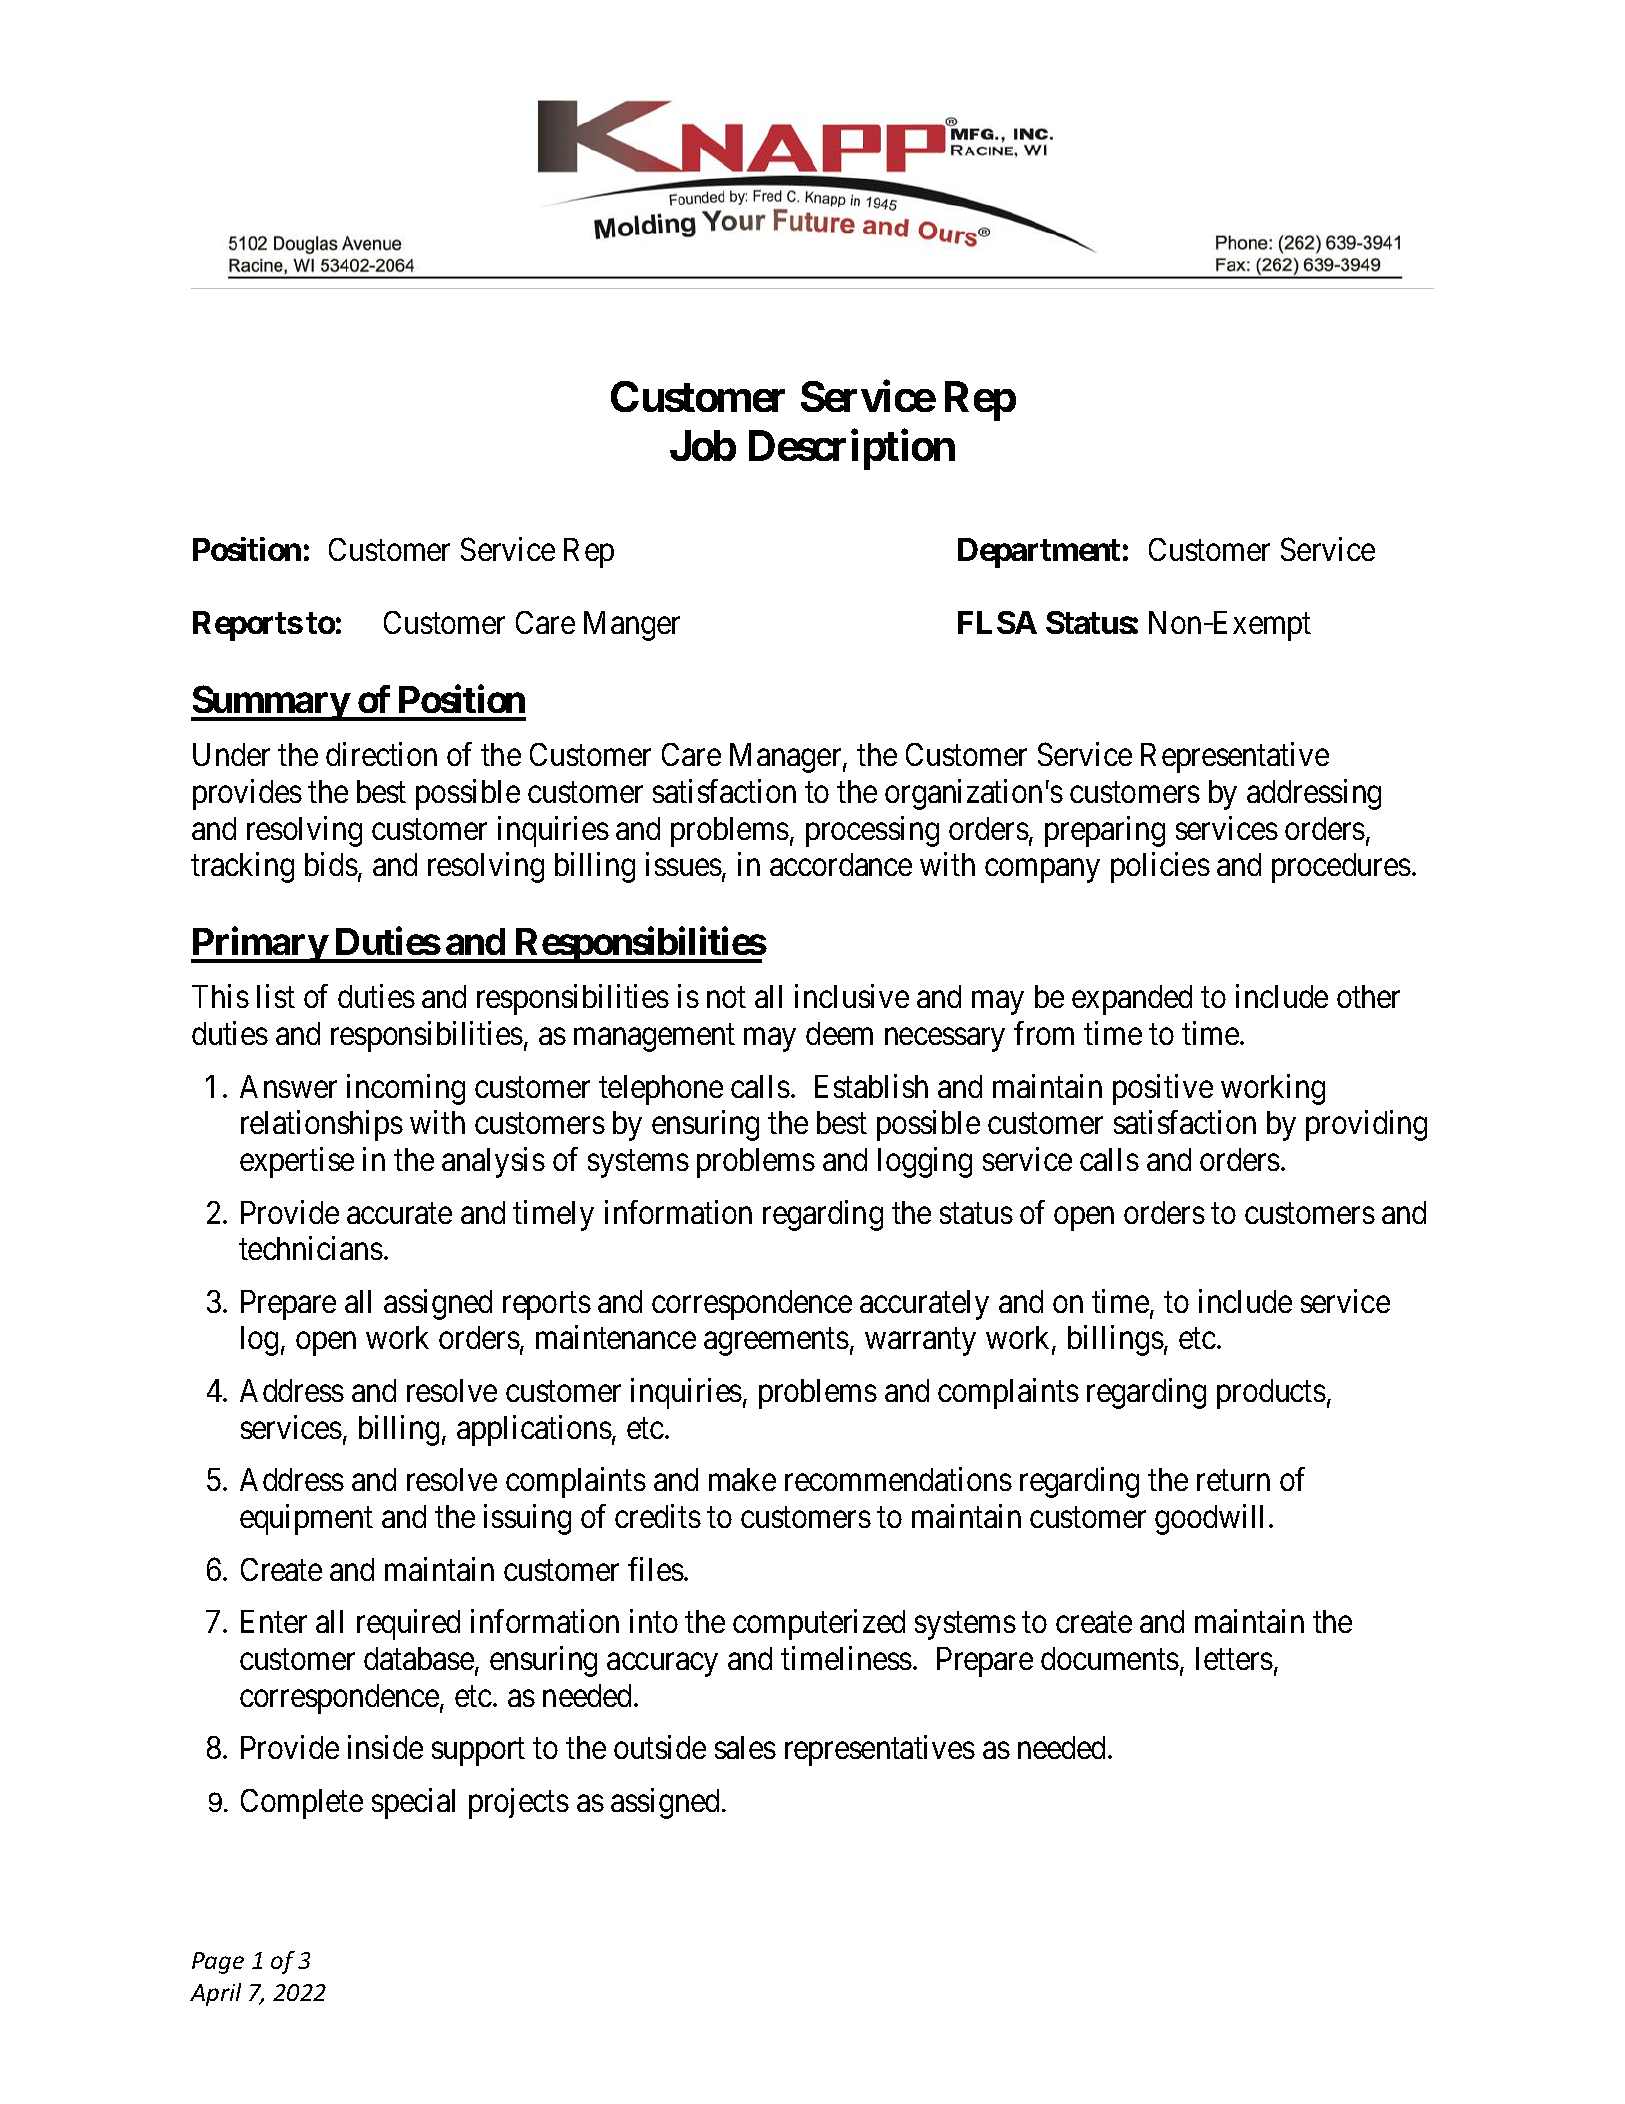  Describe the element at coordinates (925, 1162) in the screenshot. I see `logging` at that location.
